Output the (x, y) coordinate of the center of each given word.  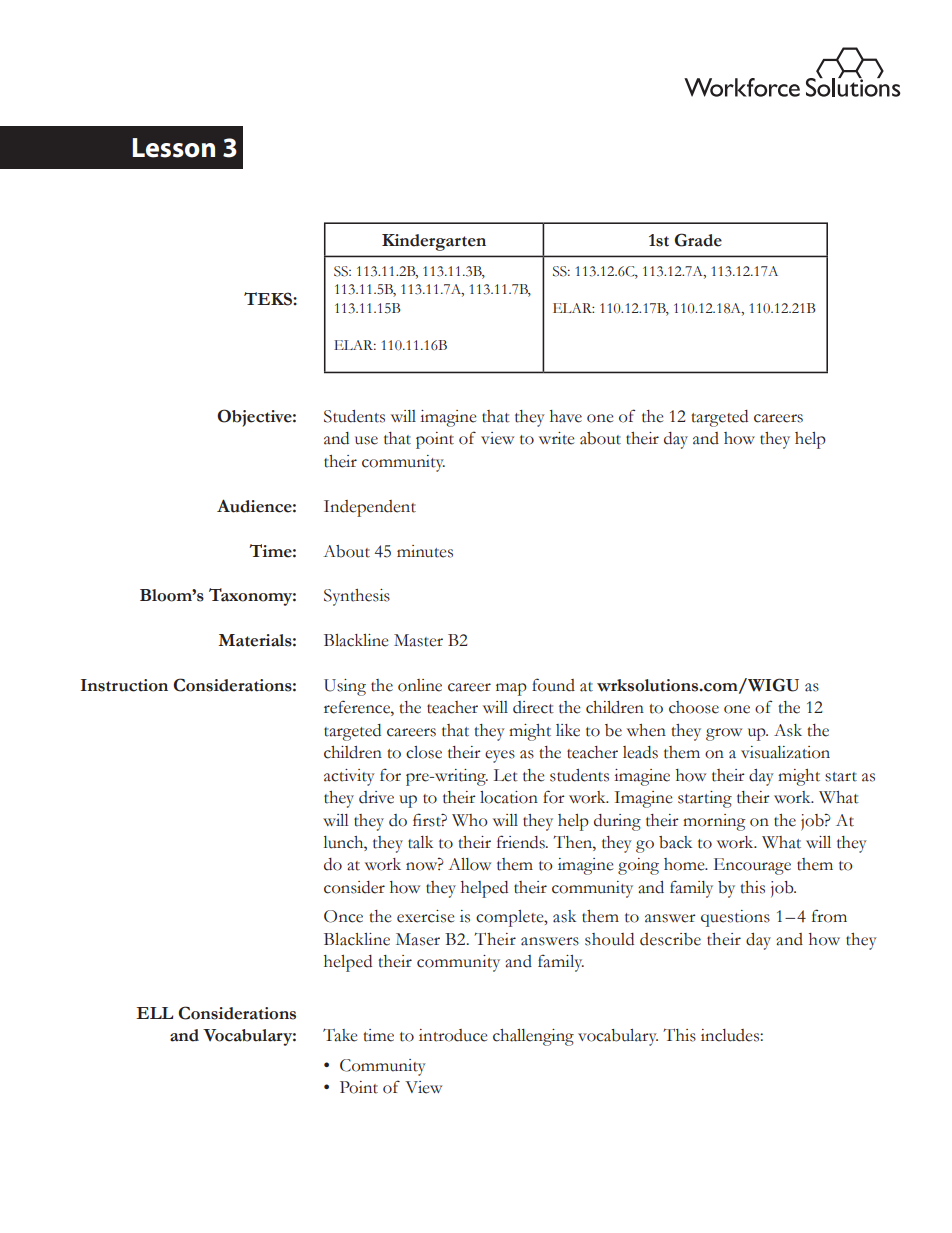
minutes (425, 551)
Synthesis (357, 597)
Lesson (173, 148)
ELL (154, 1013)
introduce (453, 1035)
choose (694, 707)
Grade (698, 240)
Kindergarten (434, 242)
